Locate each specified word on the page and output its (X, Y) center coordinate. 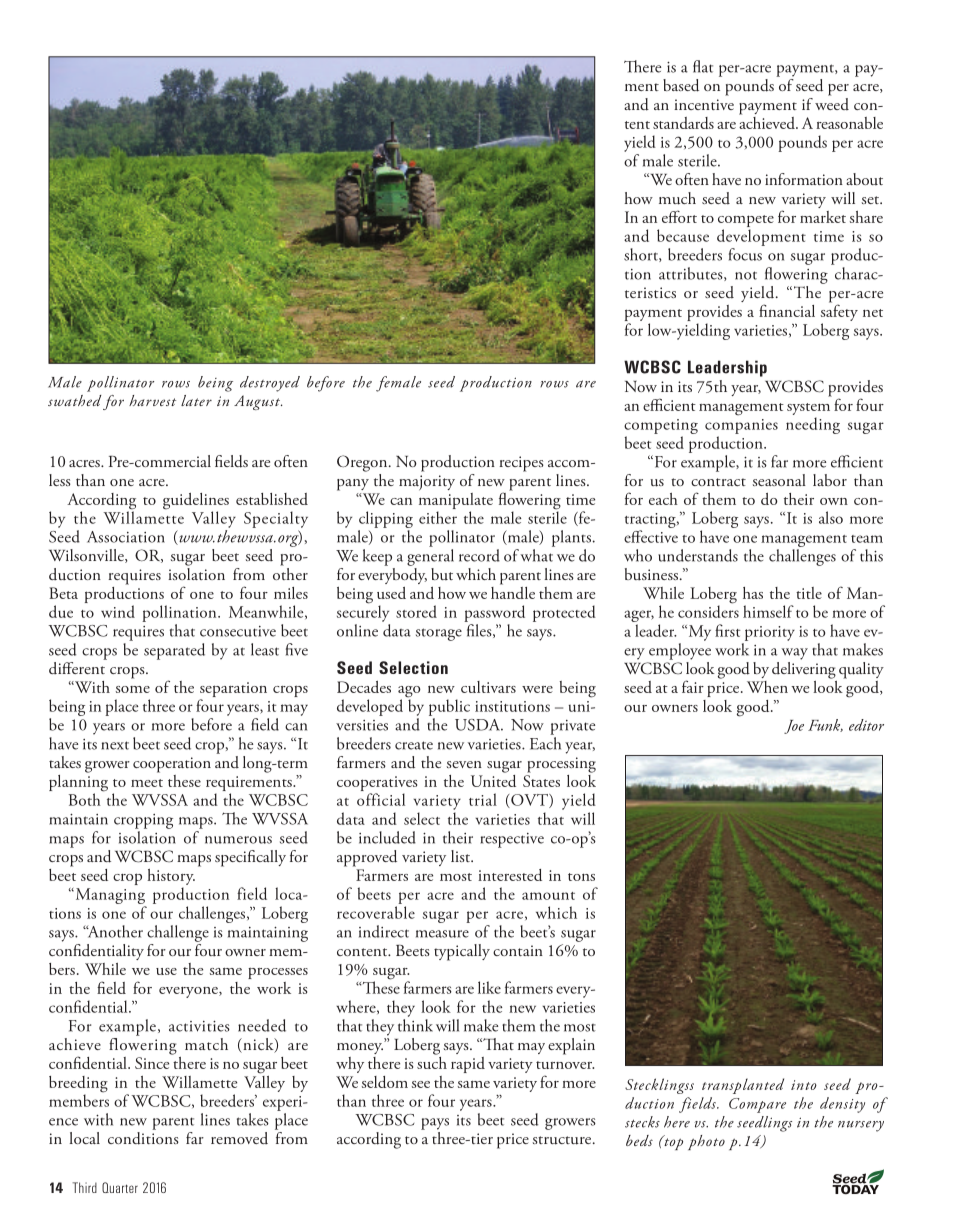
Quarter (120, 1187)
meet (147, 783)
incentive (704, 104)
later (196, 400)
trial (483, 799)
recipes (521, 464)
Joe (794, 727)
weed (832, 103)
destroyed (270, 384)
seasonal (779, 480)
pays (435, 1124)
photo (706, 1142)
